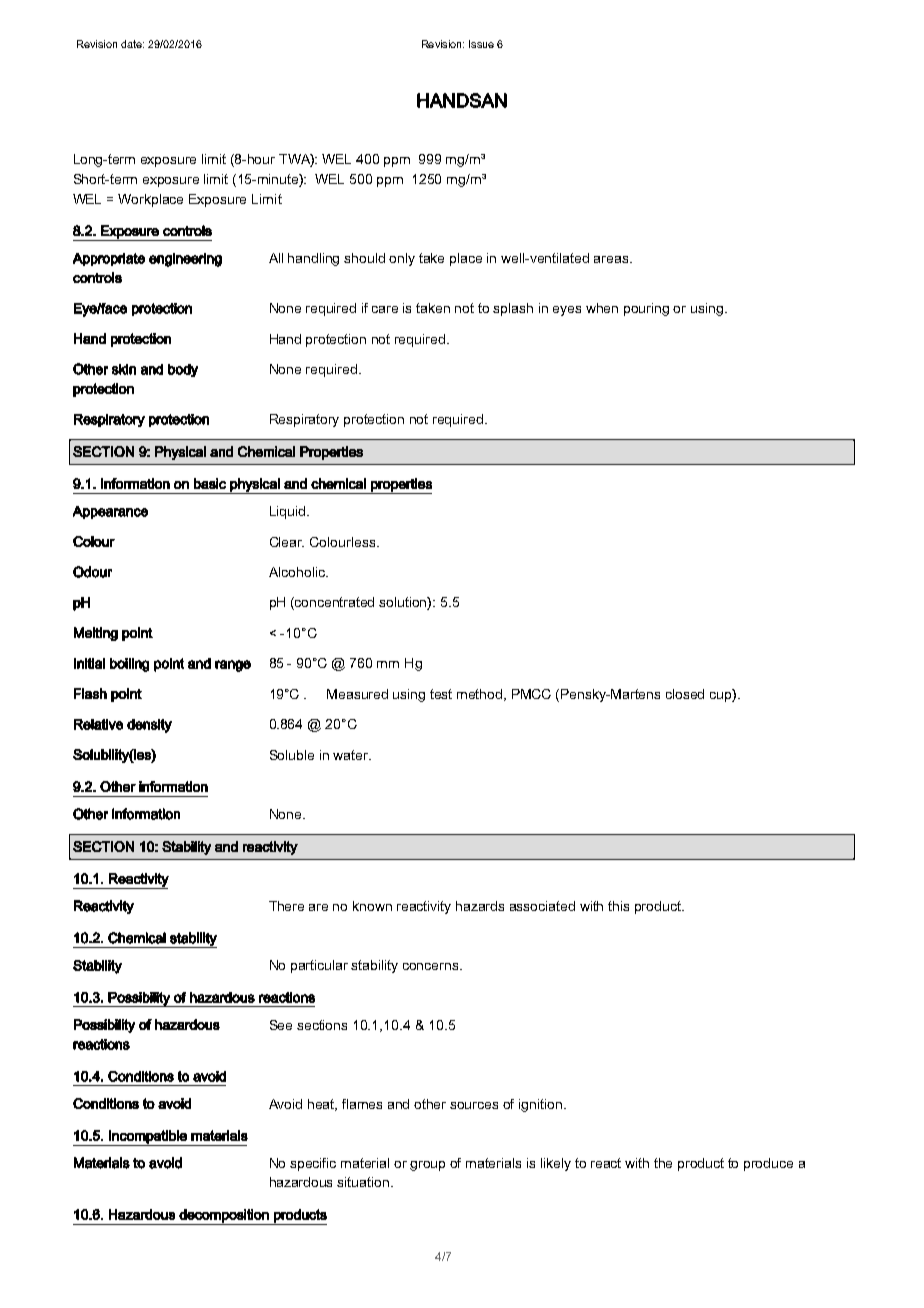  Describe the element at coordinates (685, 694) in the screenshot. I see `closed` at that location.
